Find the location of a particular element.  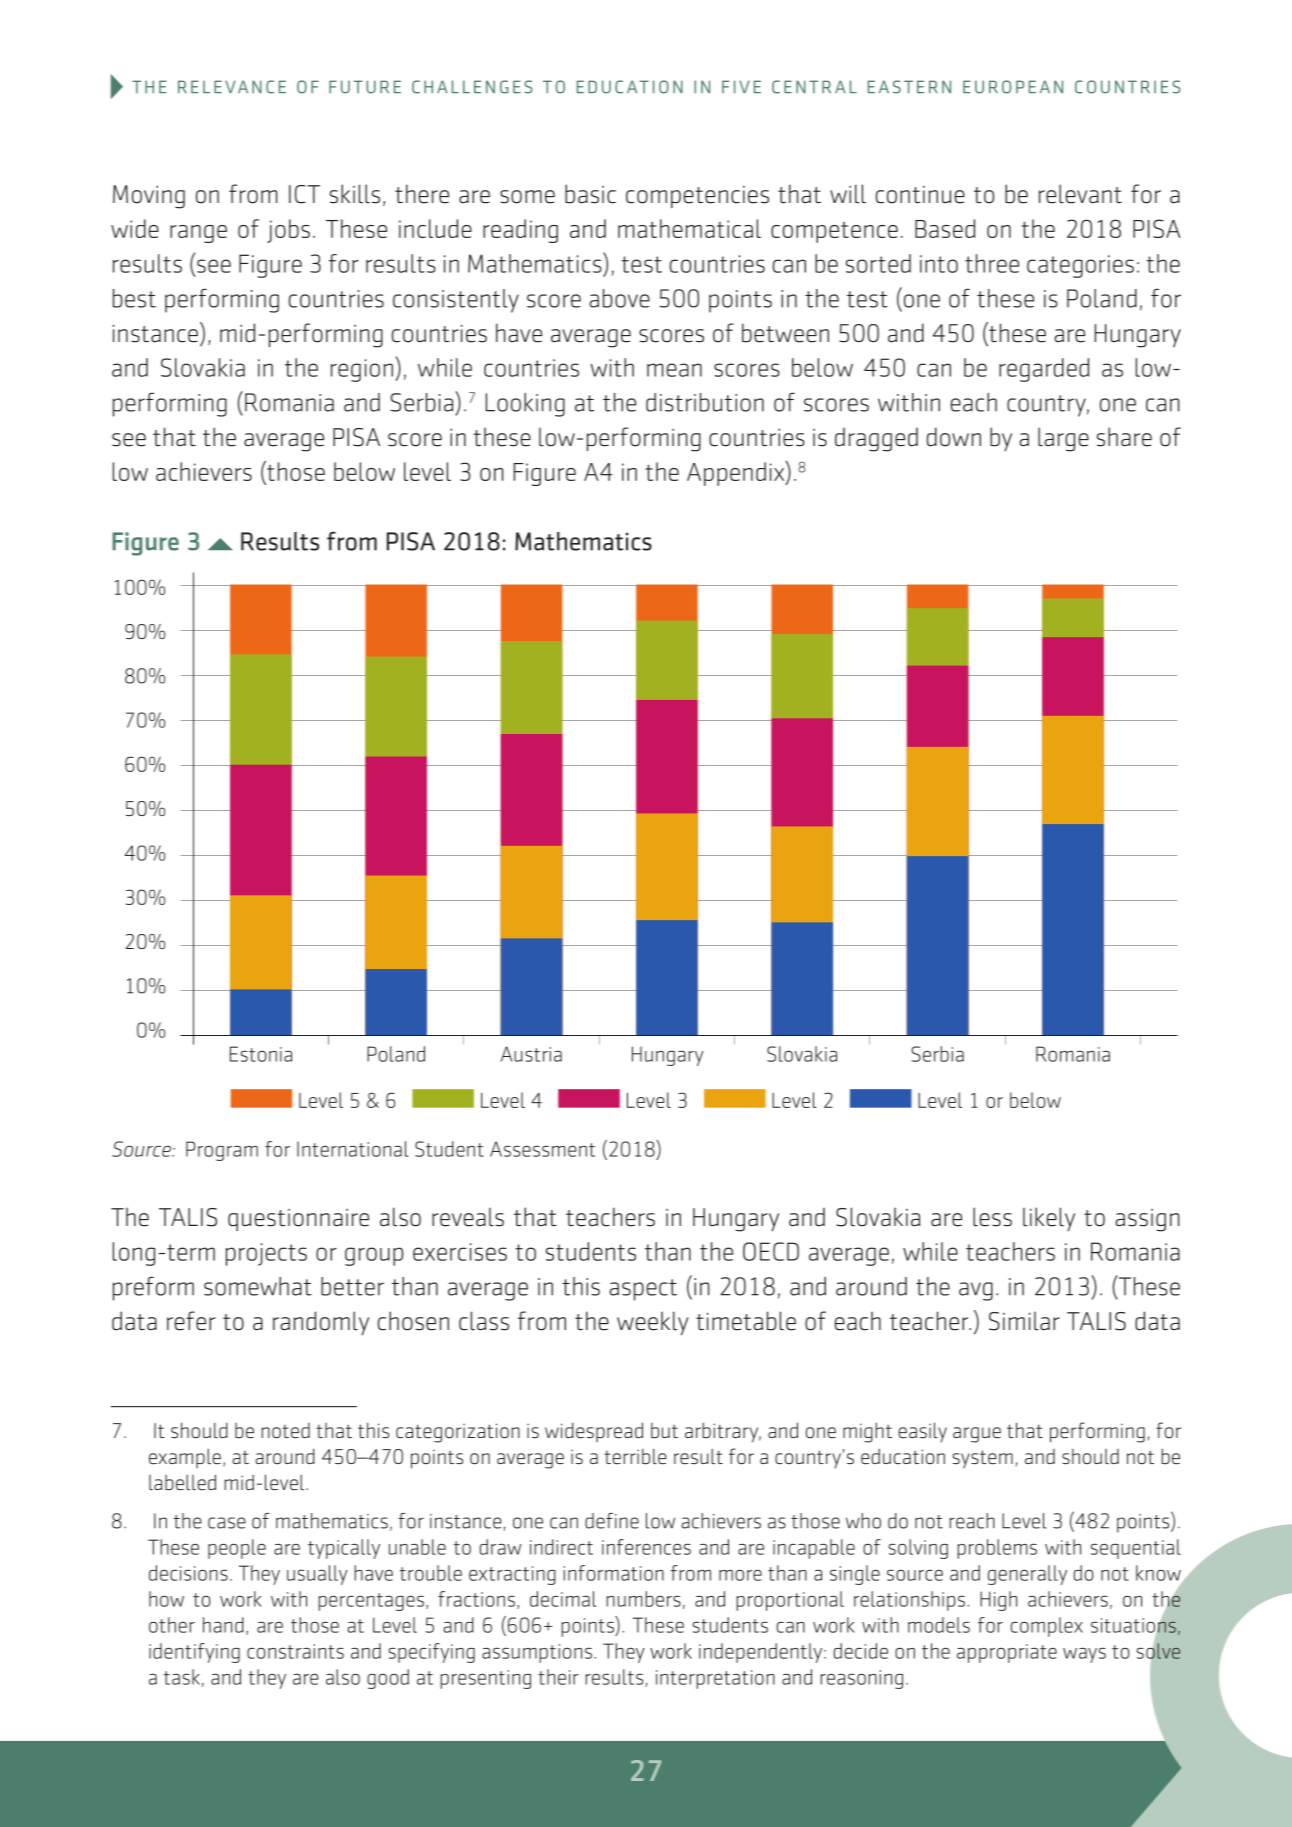

three is located at coordinates (992, 263).
